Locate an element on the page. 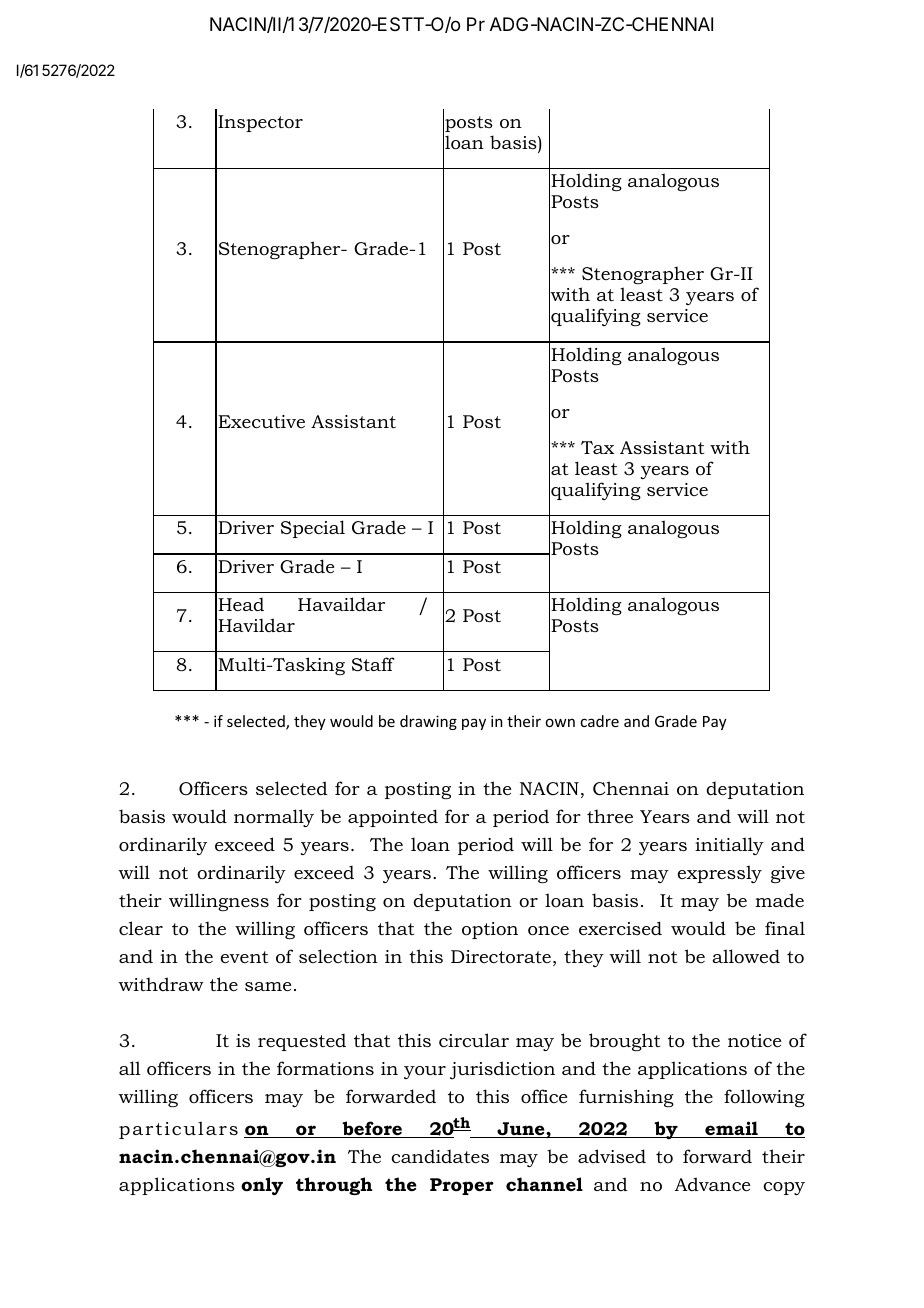  only is located at coordinates (262, 1186).
